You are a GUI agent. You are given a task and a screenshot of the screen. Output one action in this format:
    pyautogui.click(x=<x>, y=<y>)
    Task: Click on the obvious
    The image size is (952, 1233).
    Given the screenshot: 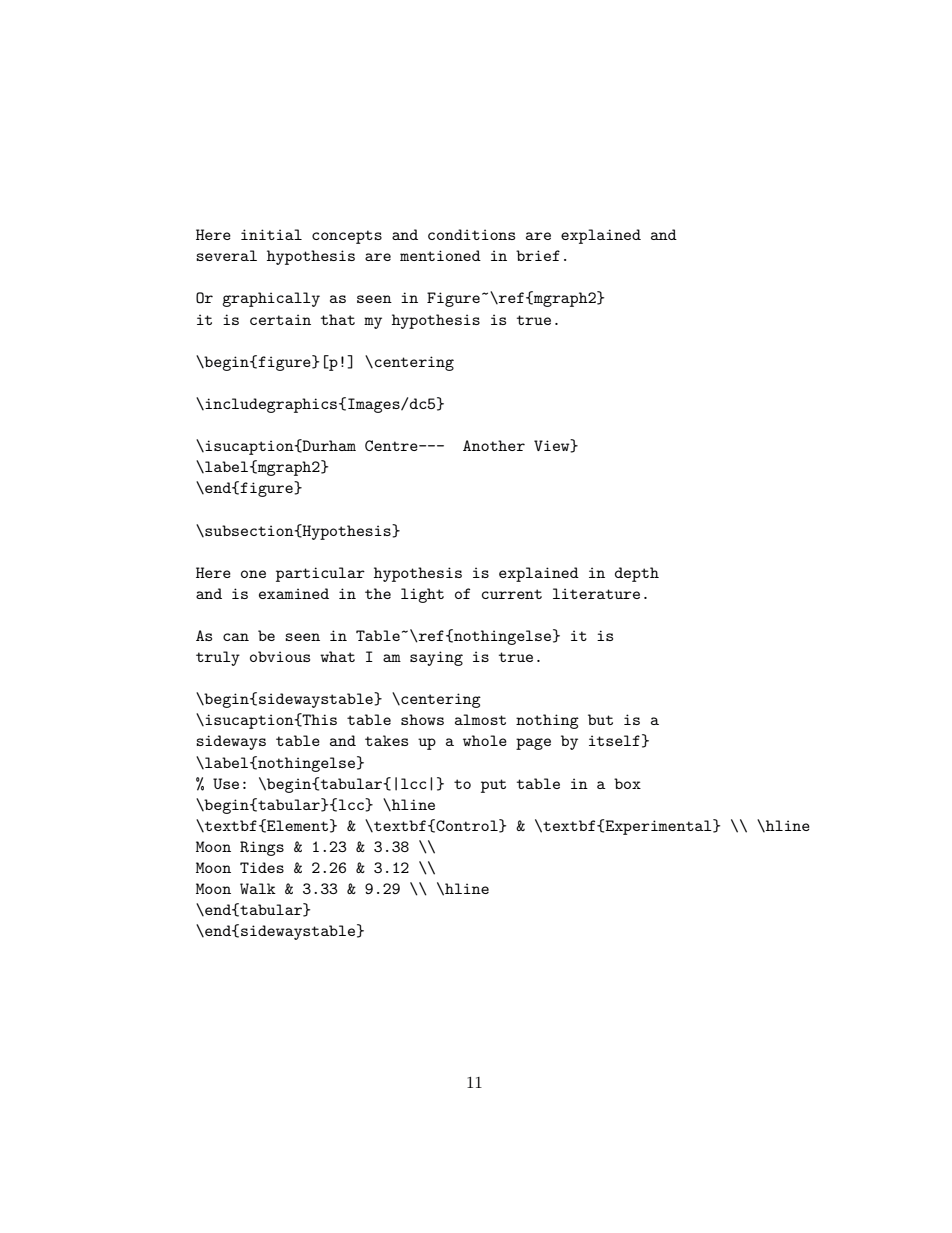 What is the action you would take?
    pyautogui.click(x=280, y=656)
